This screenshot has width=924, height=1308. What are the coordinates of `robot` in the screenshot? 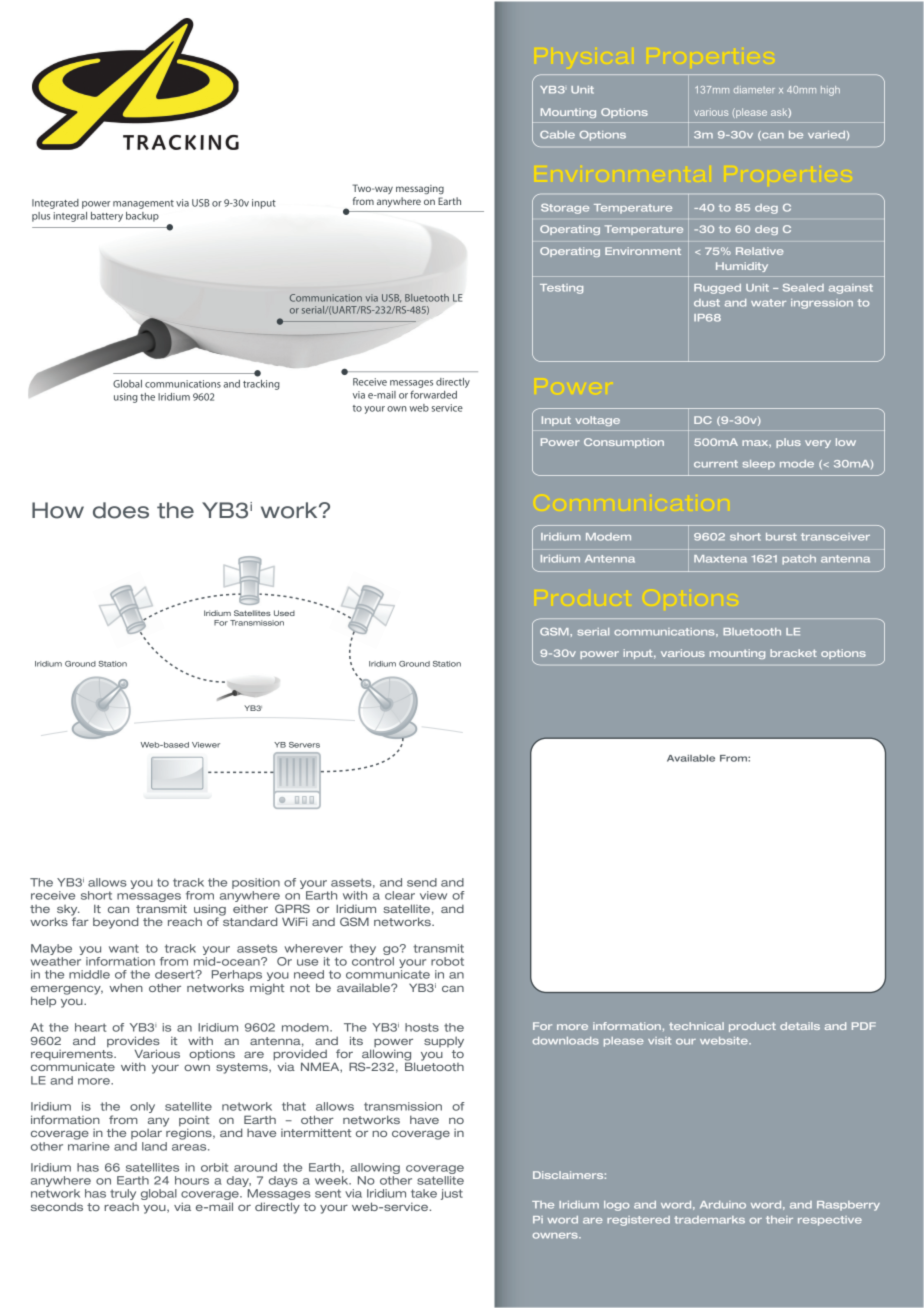 It's located at (447, 961).
